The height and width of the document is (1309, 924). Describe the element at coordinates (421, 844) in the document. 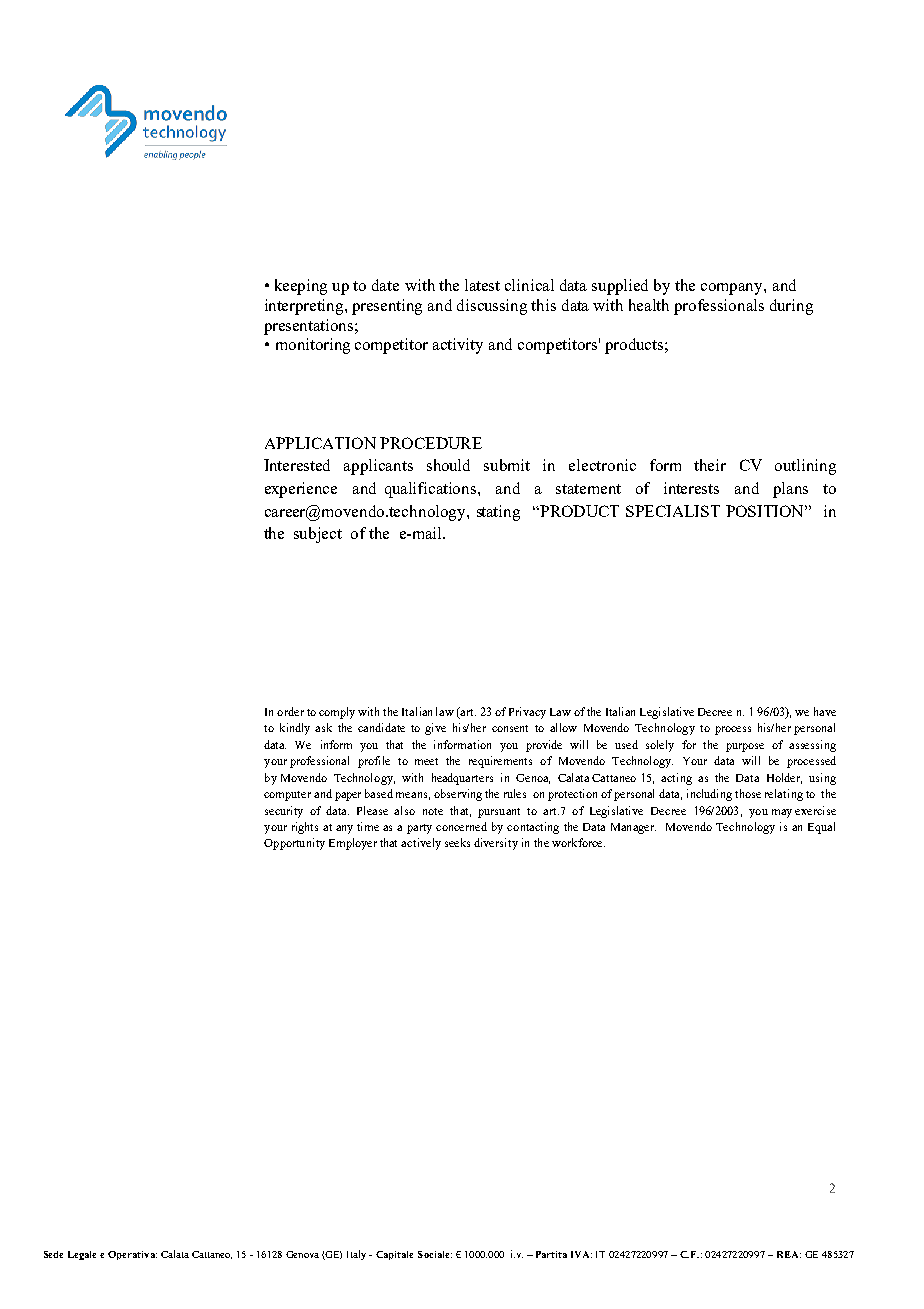

I see `actively` at that location.
